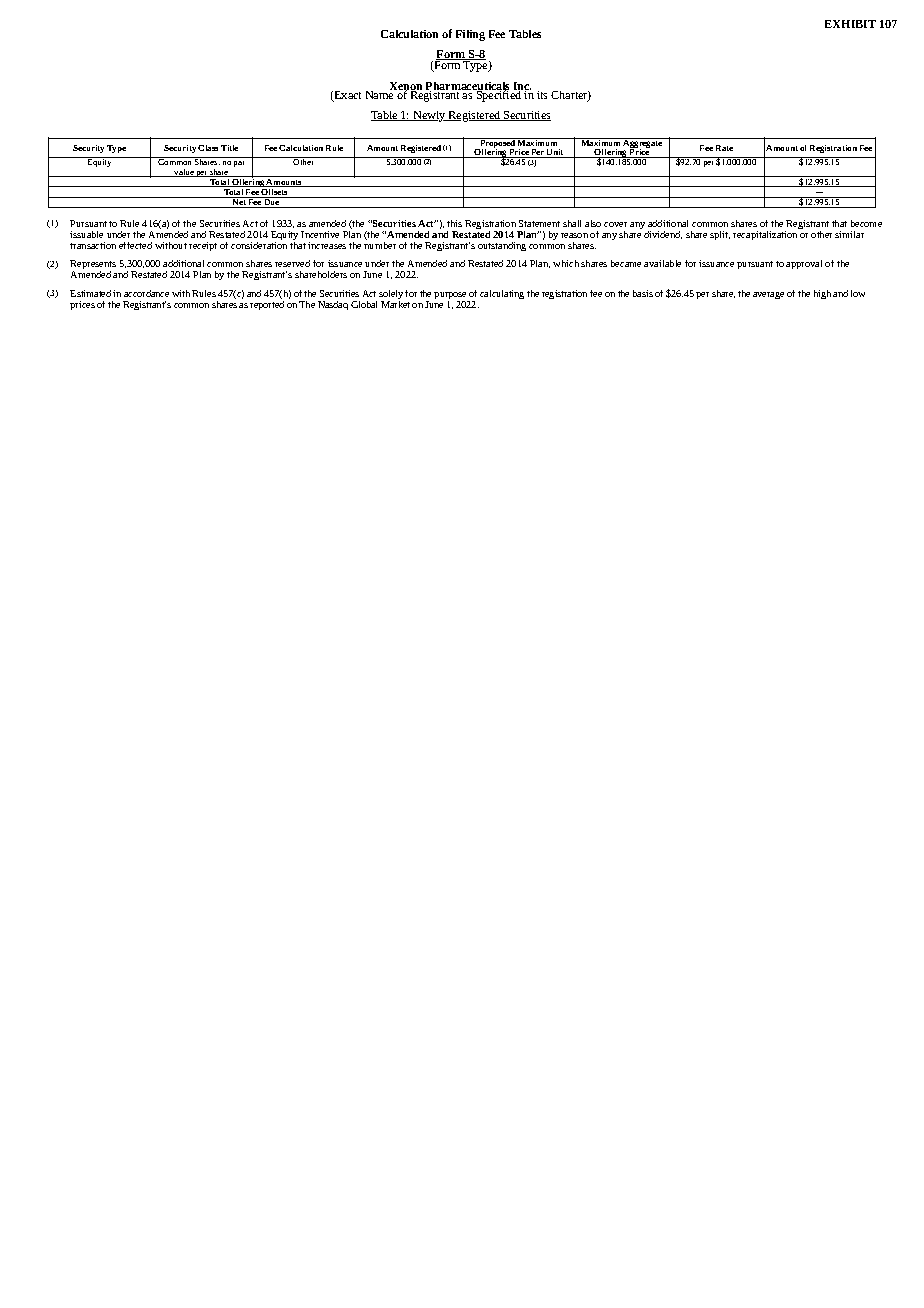 This screenshot has width=924, height=1308. What do you see at coordinates (183, 173) in the screenshot?
I see `value` at bounding box center [183, 173].
